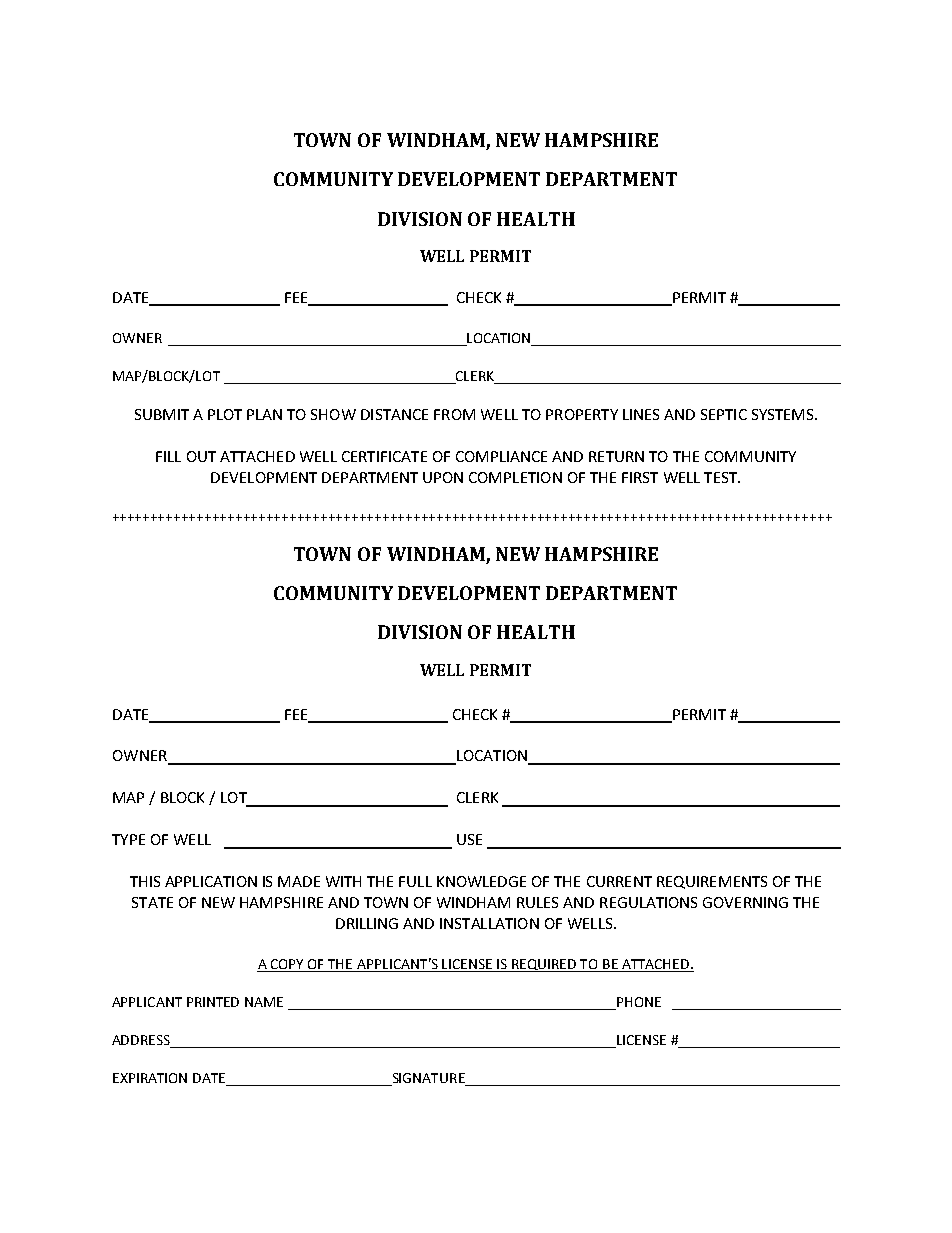 The height and width of the document is (1233, 952). What do you see at coordinates (469, 839) in the document?
I see `USE` at bounding box center [469, 839].
